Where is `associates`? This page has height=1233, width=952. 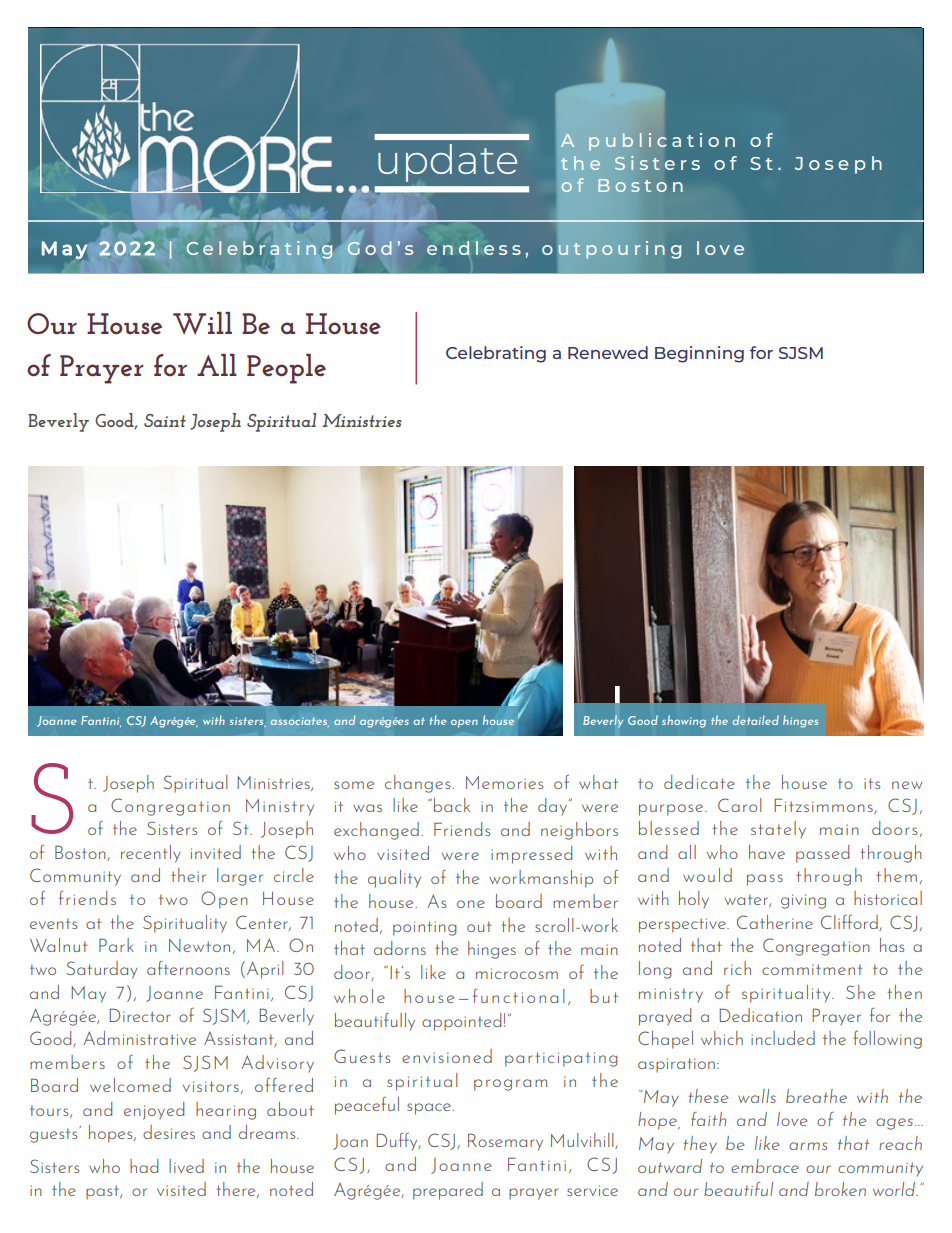
associates is located at coordinates (300, 722).
